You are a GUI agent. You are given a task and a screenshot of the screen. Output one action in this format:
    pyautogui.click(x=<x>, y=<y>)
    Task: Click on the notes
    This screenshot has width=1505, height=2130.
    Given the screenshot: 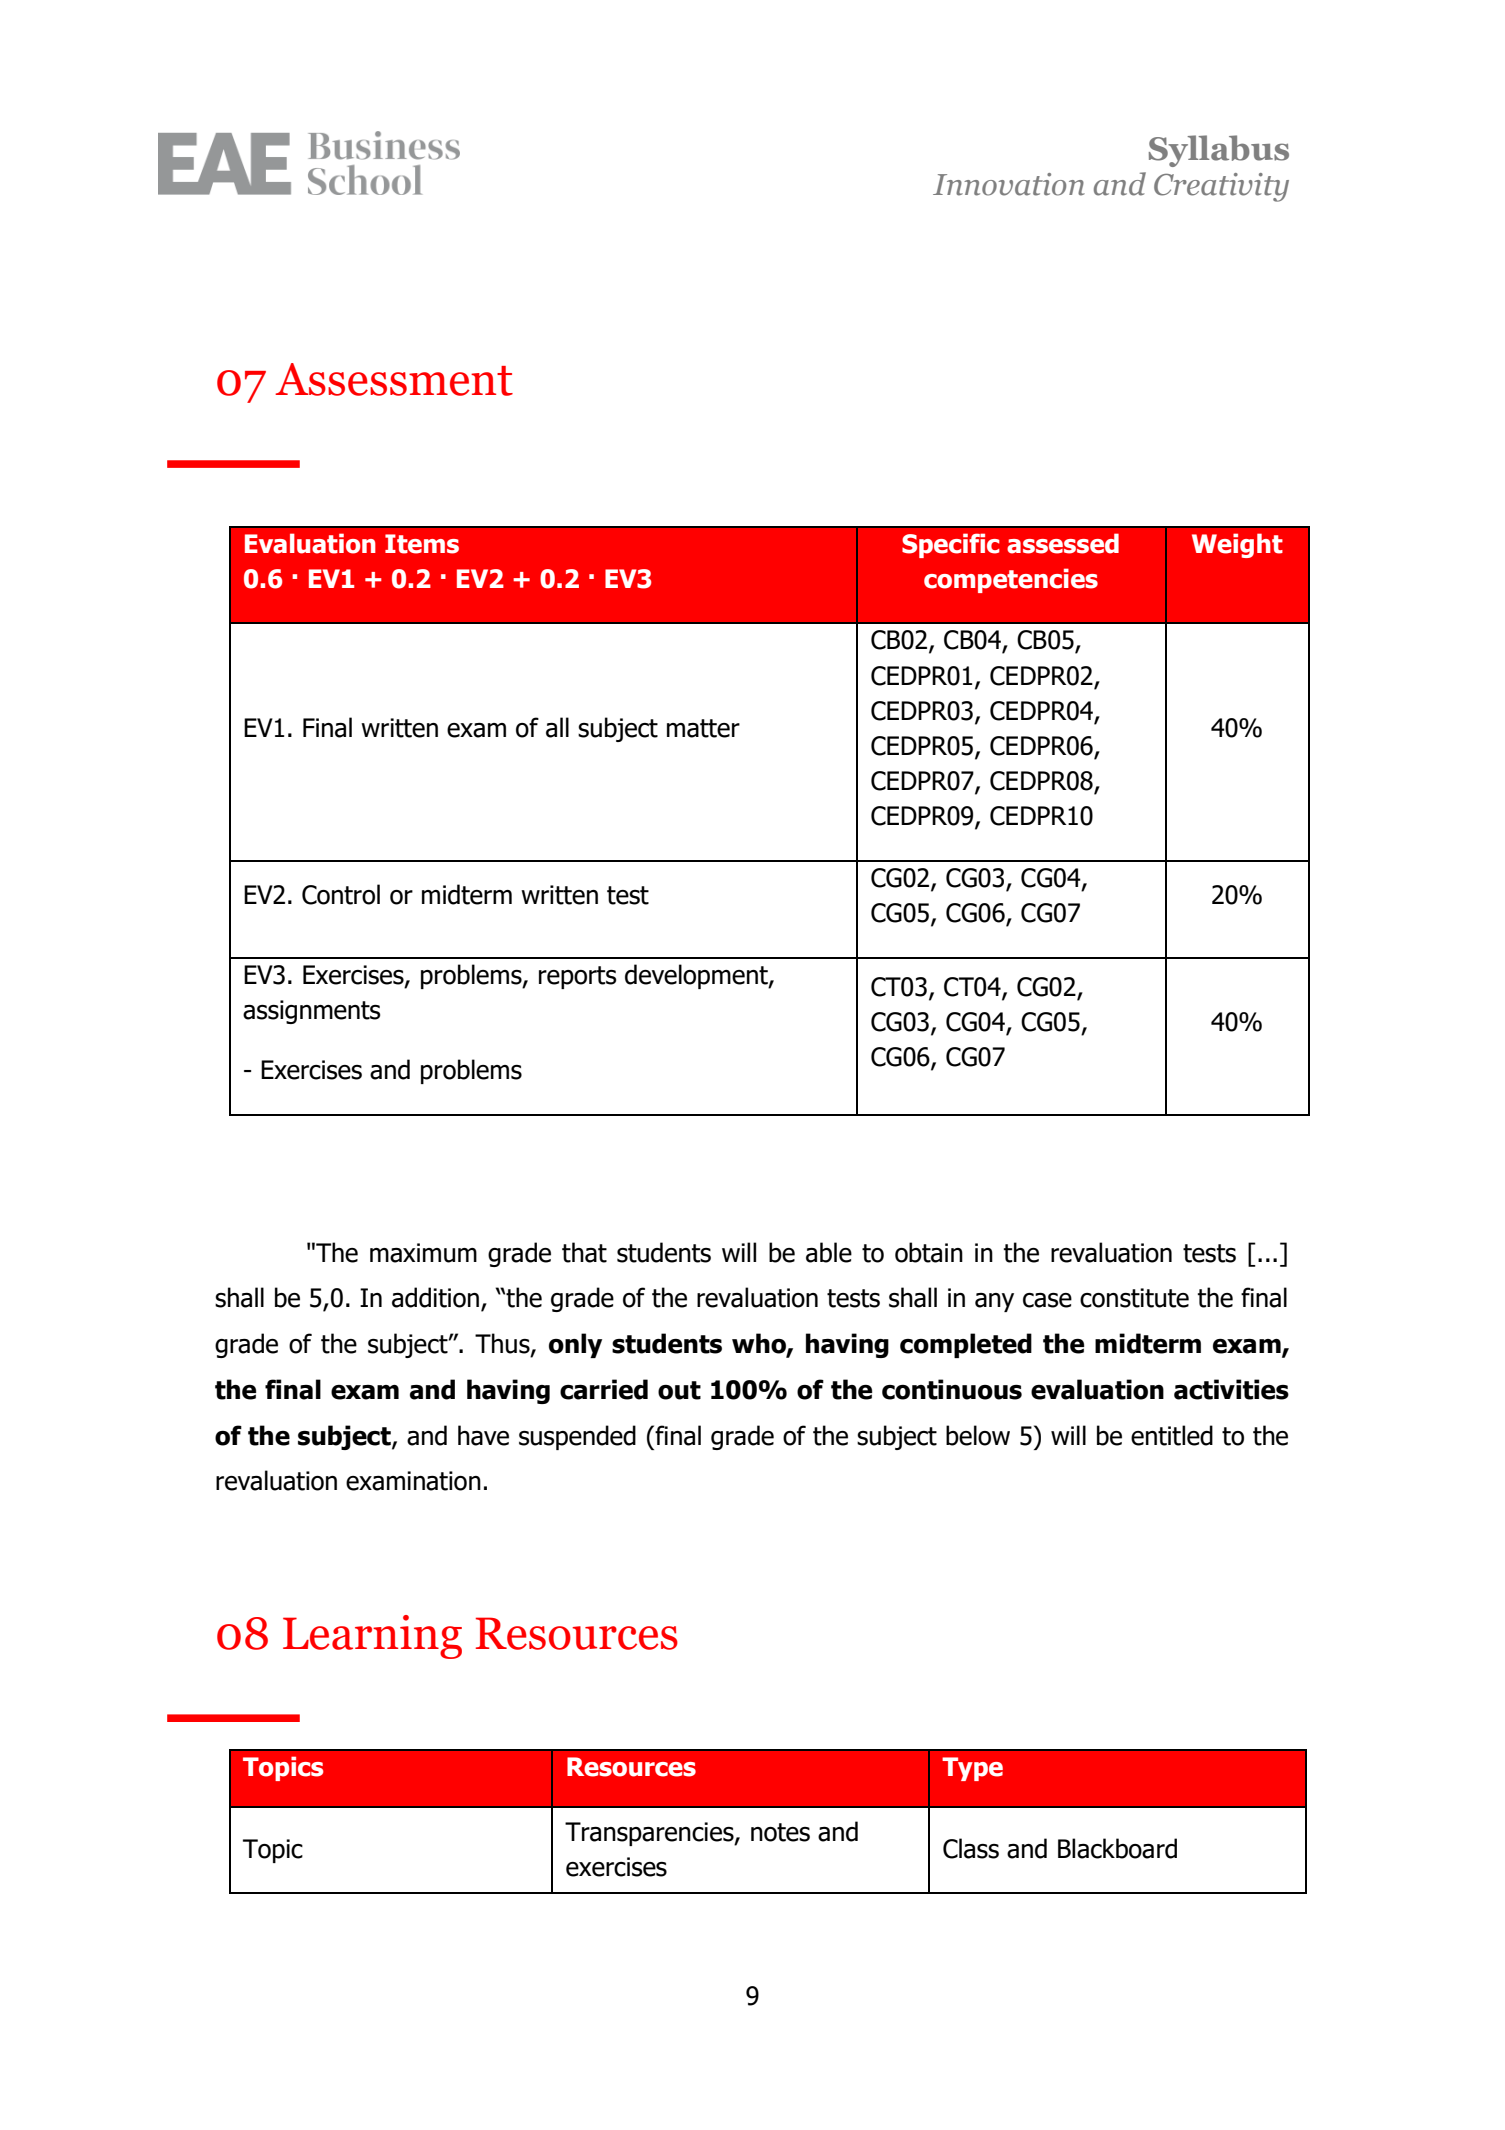 What is the action you would take?
    pyautogui.click(x=780, y=1832)
